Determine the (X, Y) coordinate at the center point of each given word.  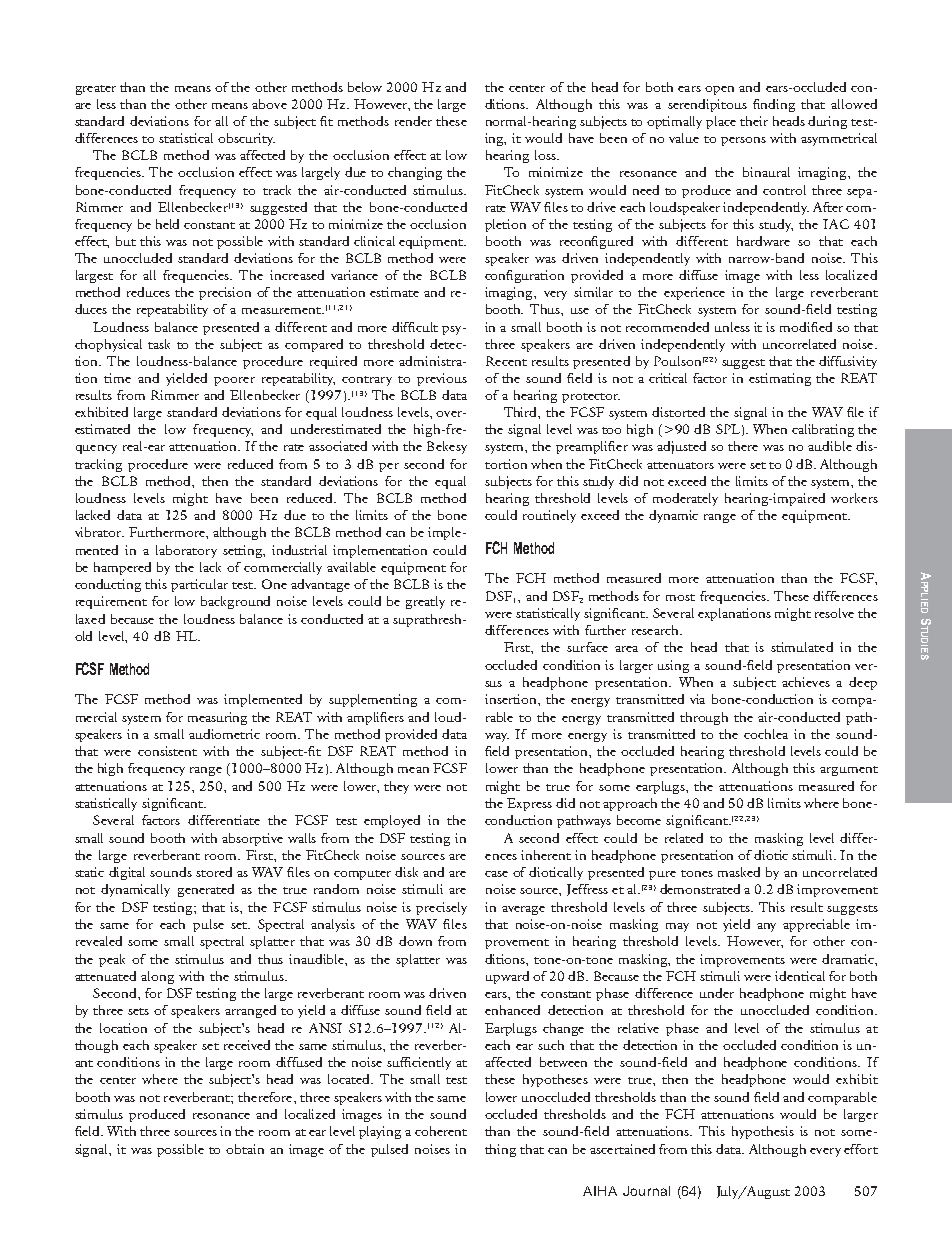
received (247, 1045)
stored (214, 872)
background (235, 602)
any (766, 927)
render (413, 121)
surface (587, 647)
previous (442, 379)
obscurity (246, 139)
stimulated (802, 647)
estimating (780, 379)
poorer (234, 381)
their (754, 121)
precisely (441, 908)
